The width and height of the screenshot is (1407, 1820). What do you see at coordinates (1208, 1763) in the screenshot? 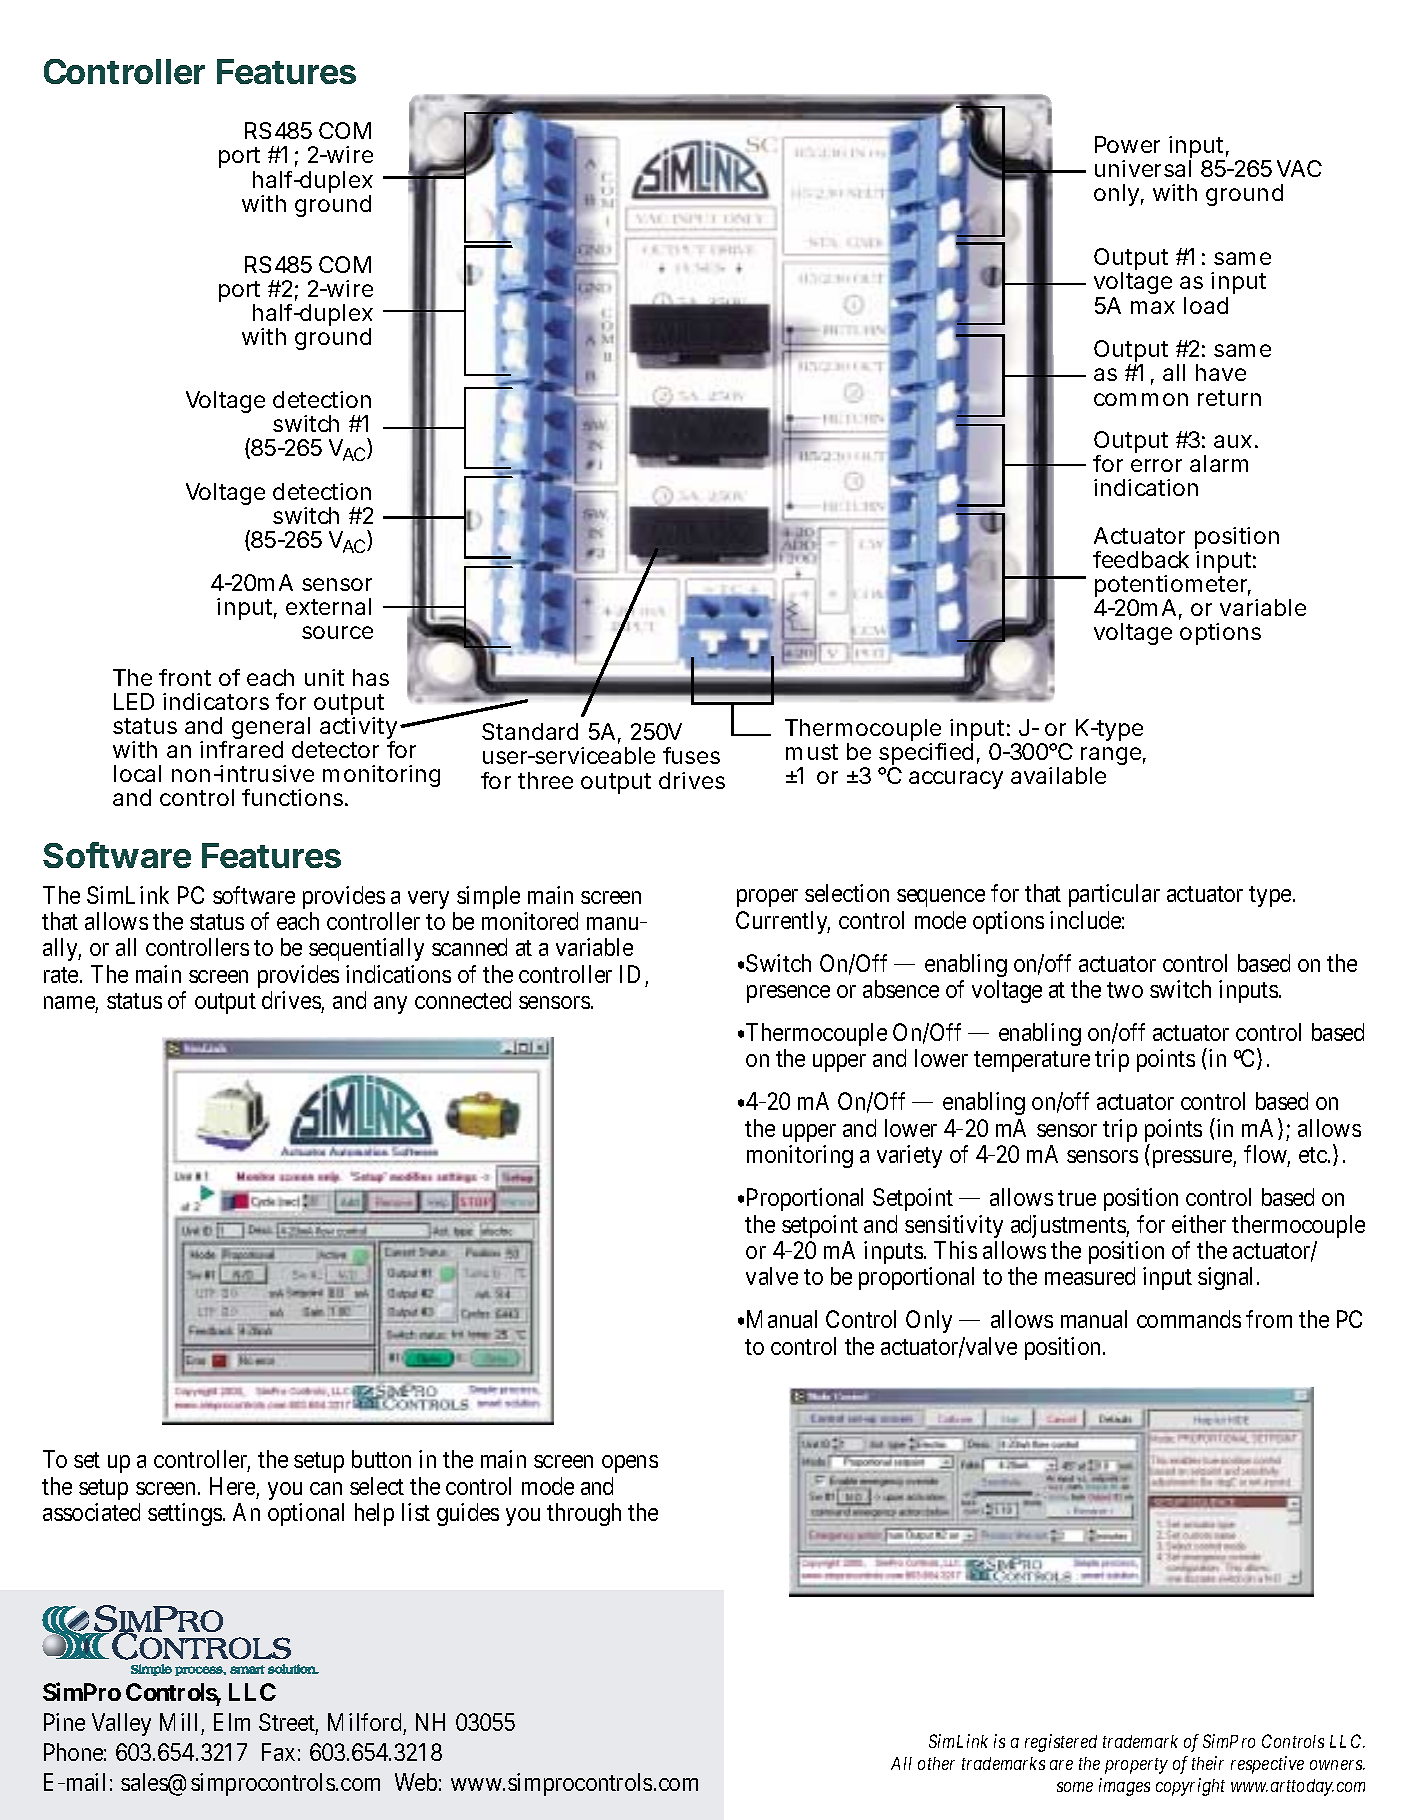
I see `their` at bounding box center [1208, 1763].
